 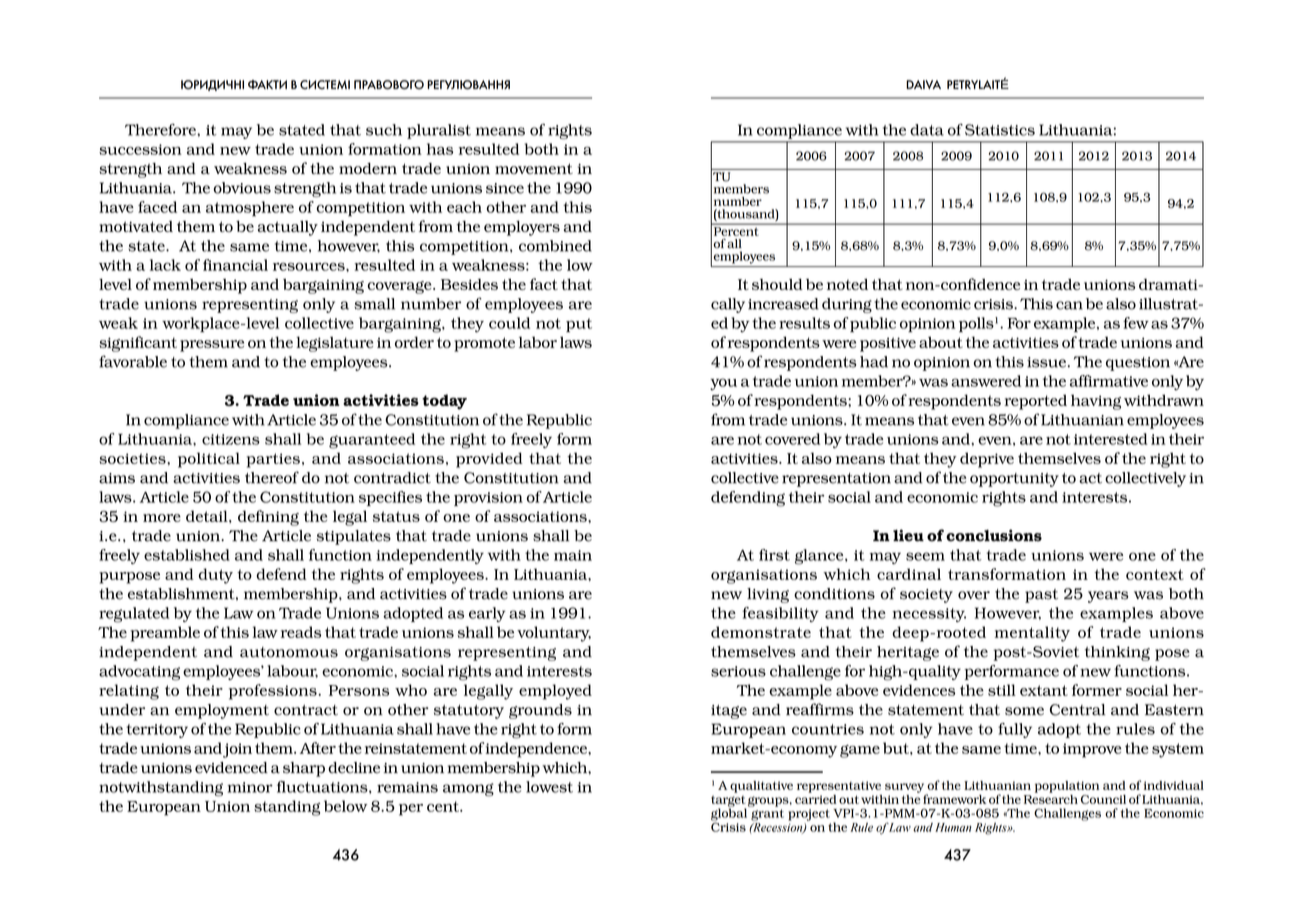 What do you see at coordinates (489, 460) in the page?
I see `provided` at bounding box center [489, 460].
